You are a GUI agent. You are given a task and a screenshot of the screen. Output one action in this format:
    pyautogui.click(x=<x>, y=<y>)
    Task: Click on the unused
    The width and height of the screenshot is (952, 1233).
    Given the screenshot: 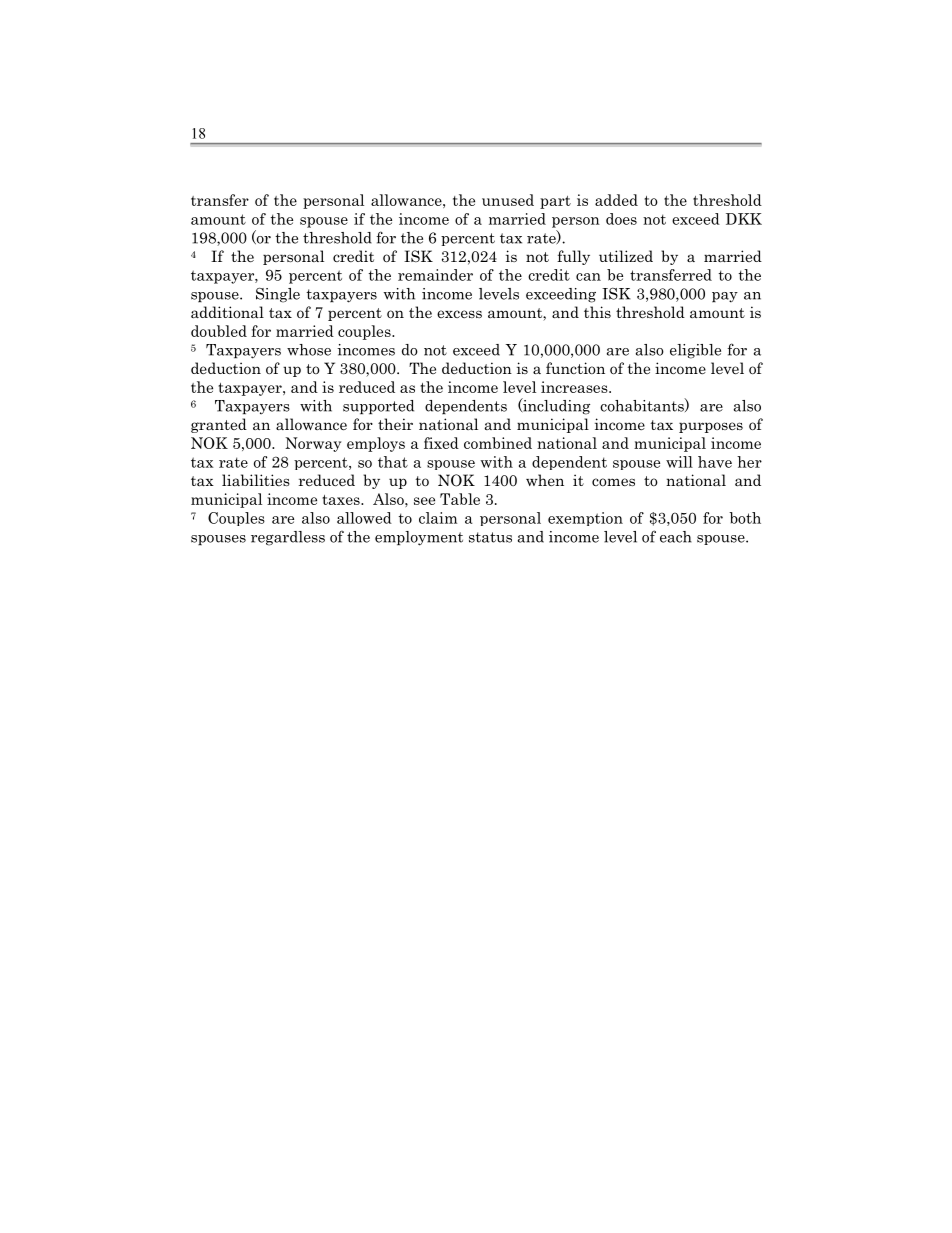 What is the action you would take?
    pyautogui.click(x=508, y=200)
